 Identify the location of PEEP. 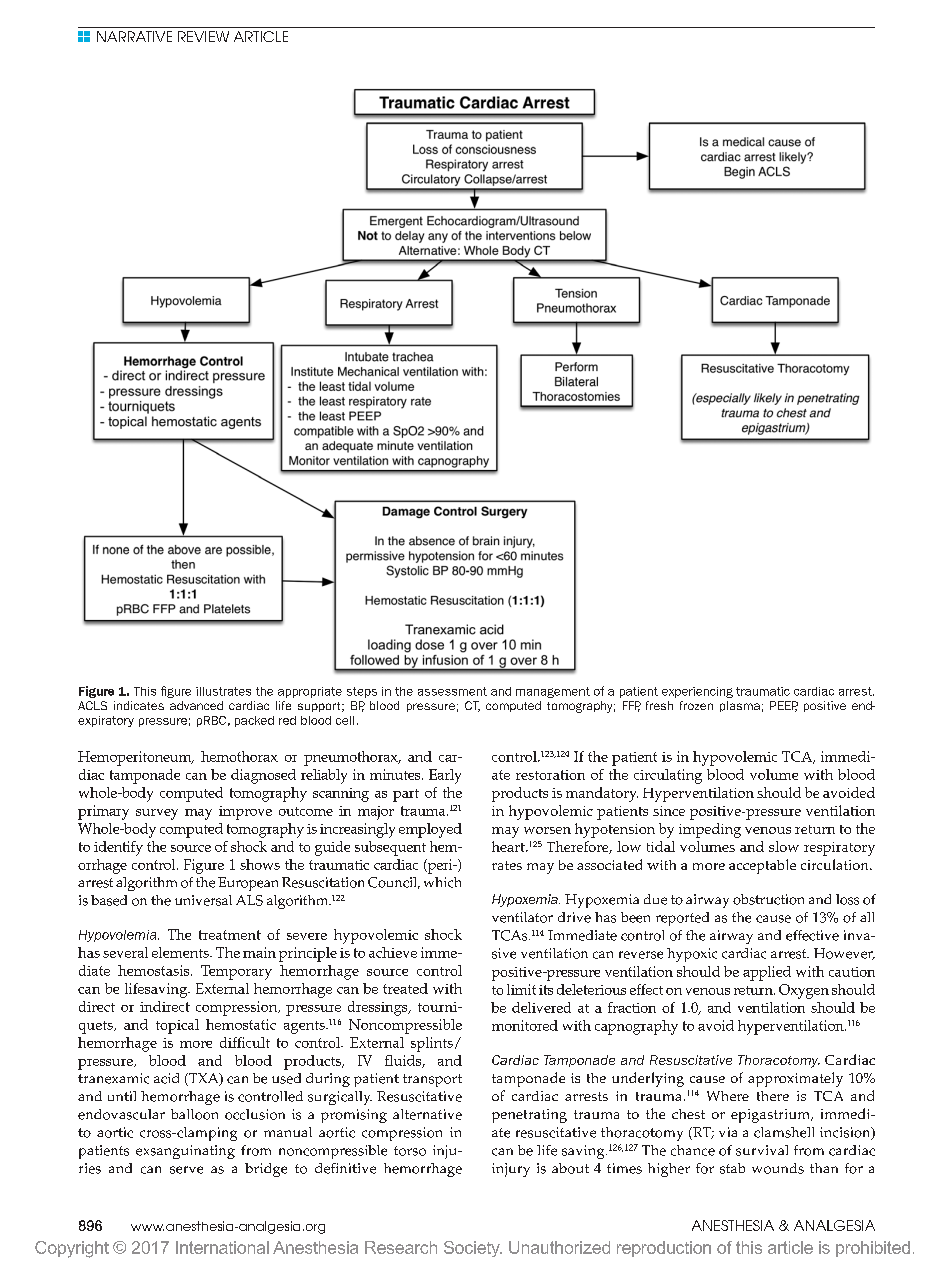
(784, 706).
